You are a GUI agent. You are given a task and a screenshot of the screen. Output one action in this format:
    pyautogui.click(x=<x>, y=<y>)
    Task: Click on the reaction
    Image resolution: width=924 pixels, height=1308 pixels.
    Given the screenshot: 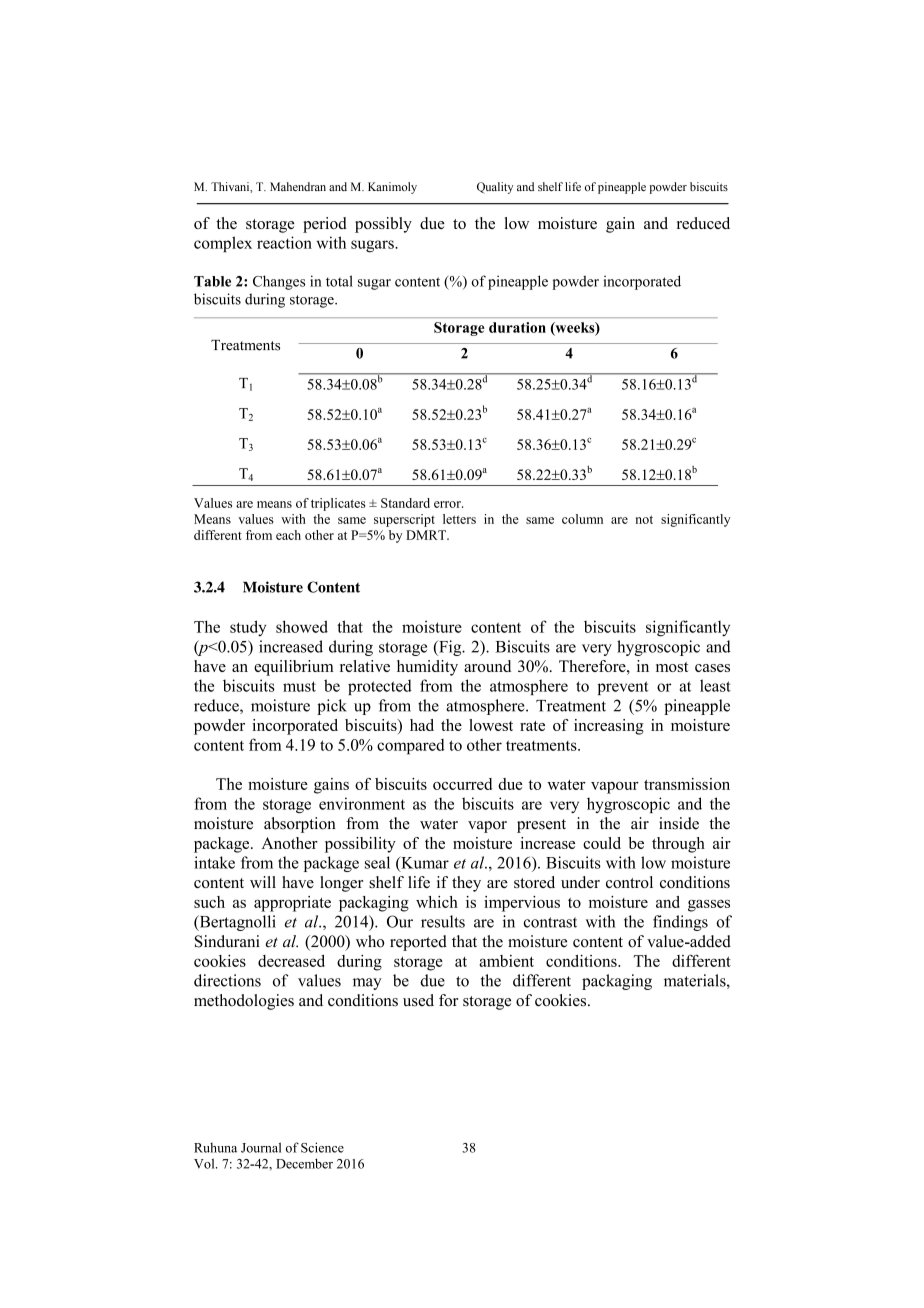 What is the action you would take?
    pyautogui.click(x=284, y=242)
